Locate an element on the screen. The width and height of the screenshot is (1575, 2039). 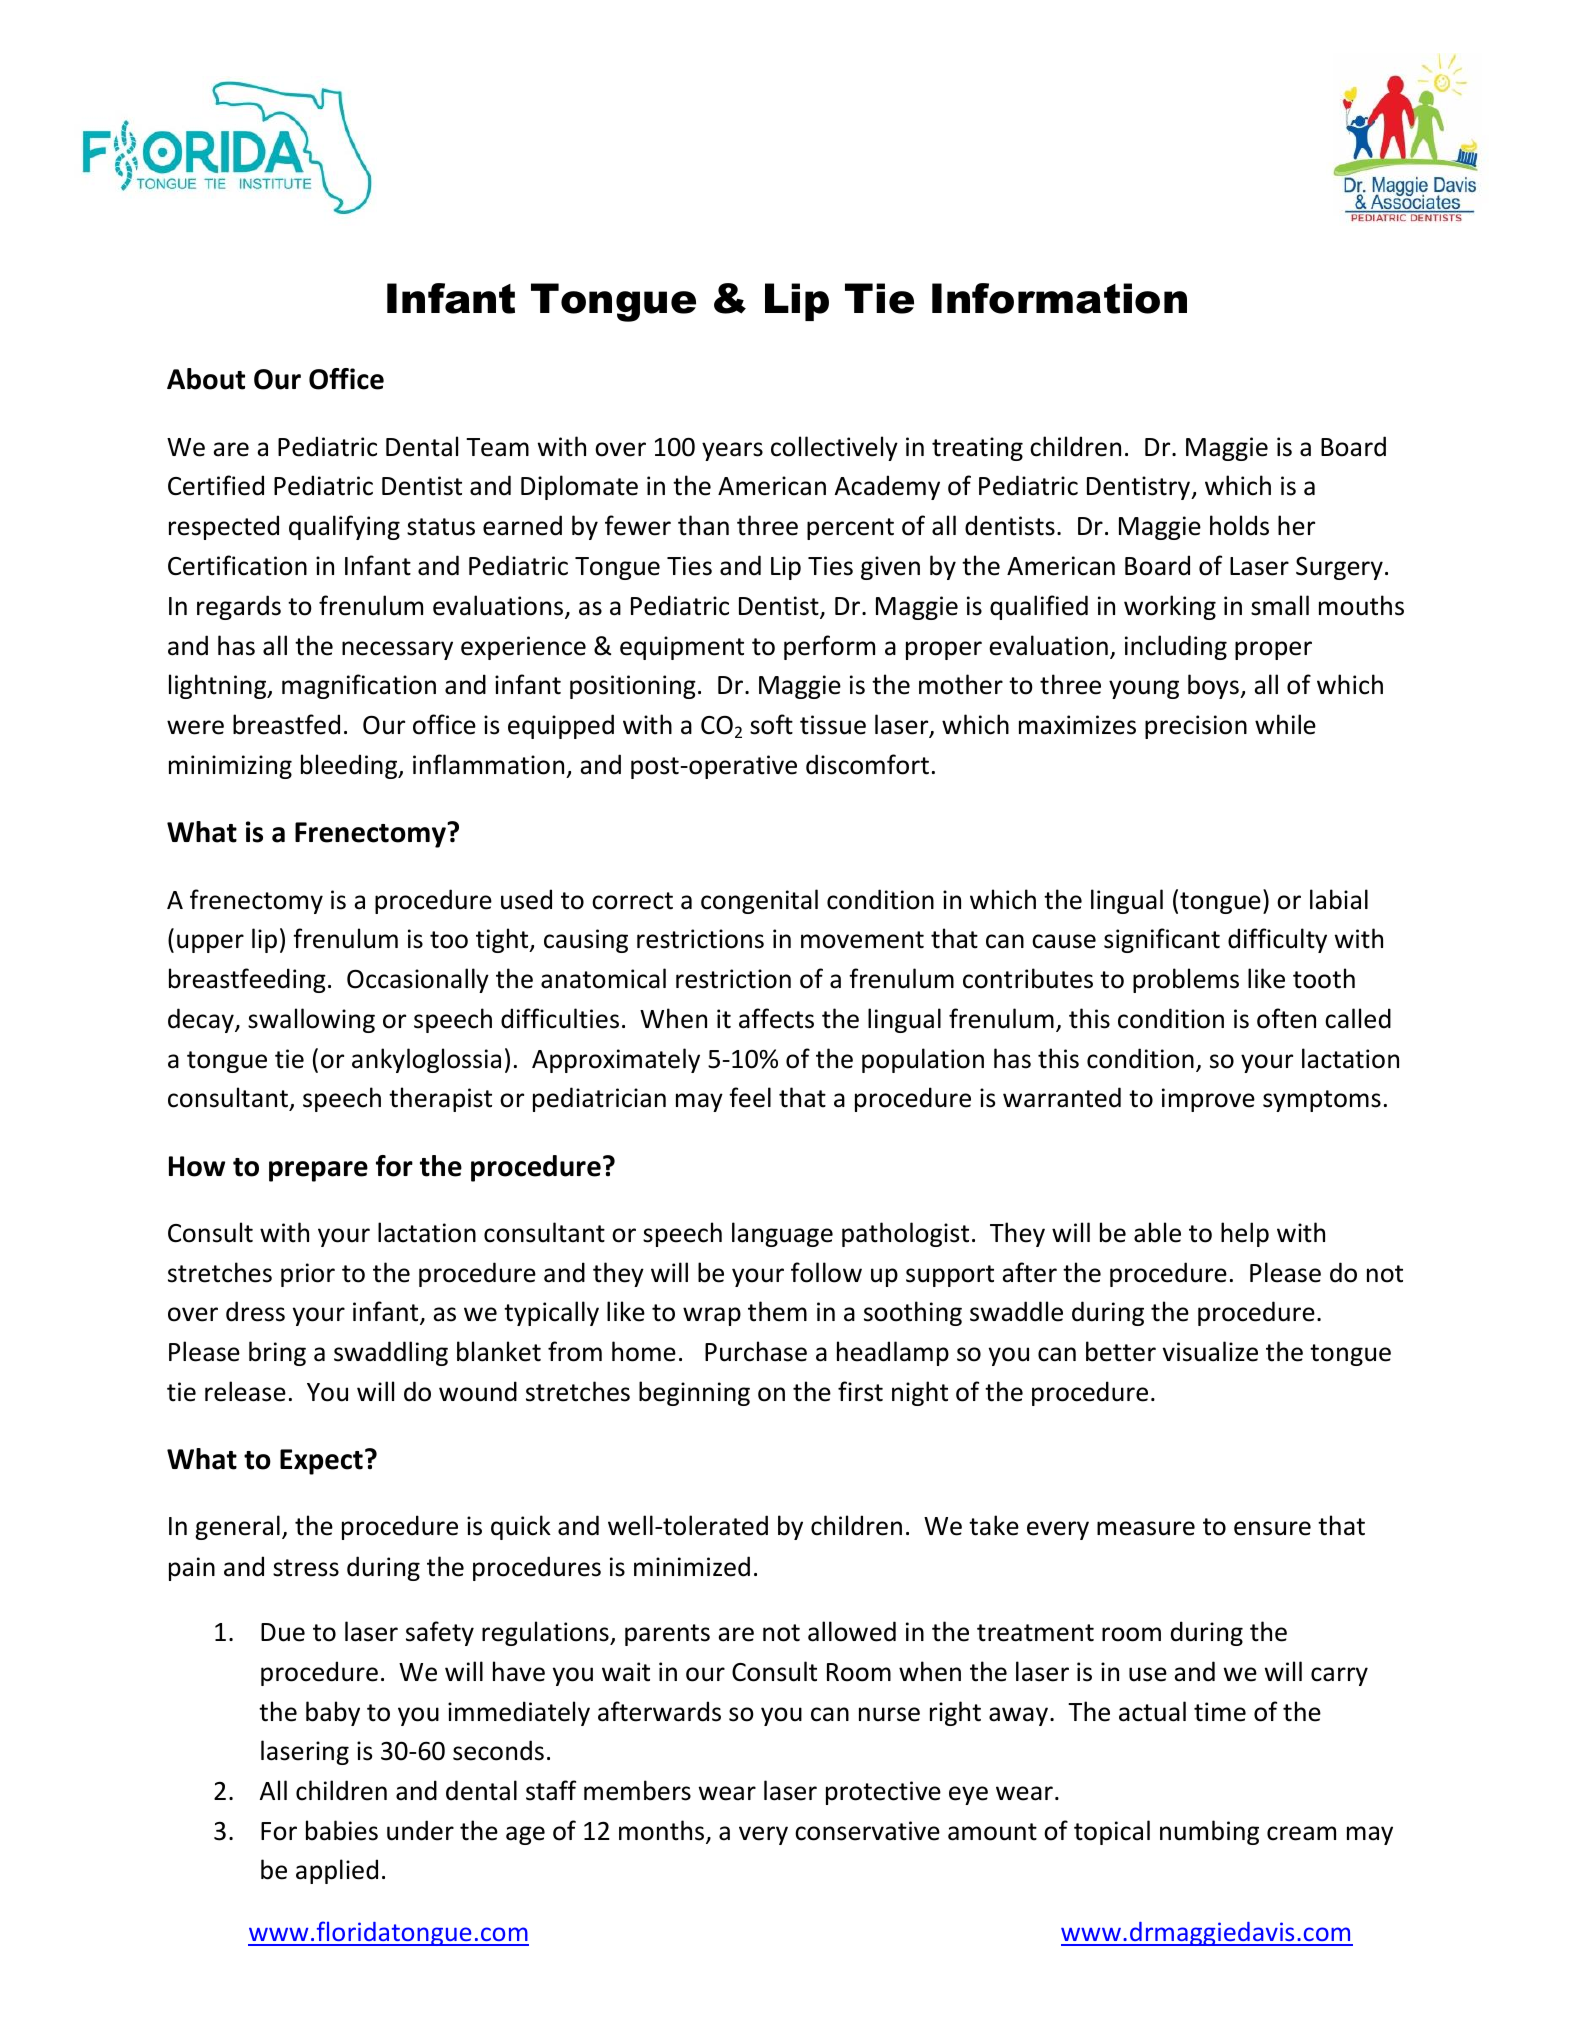
About is located at coordinates (206, 379).
